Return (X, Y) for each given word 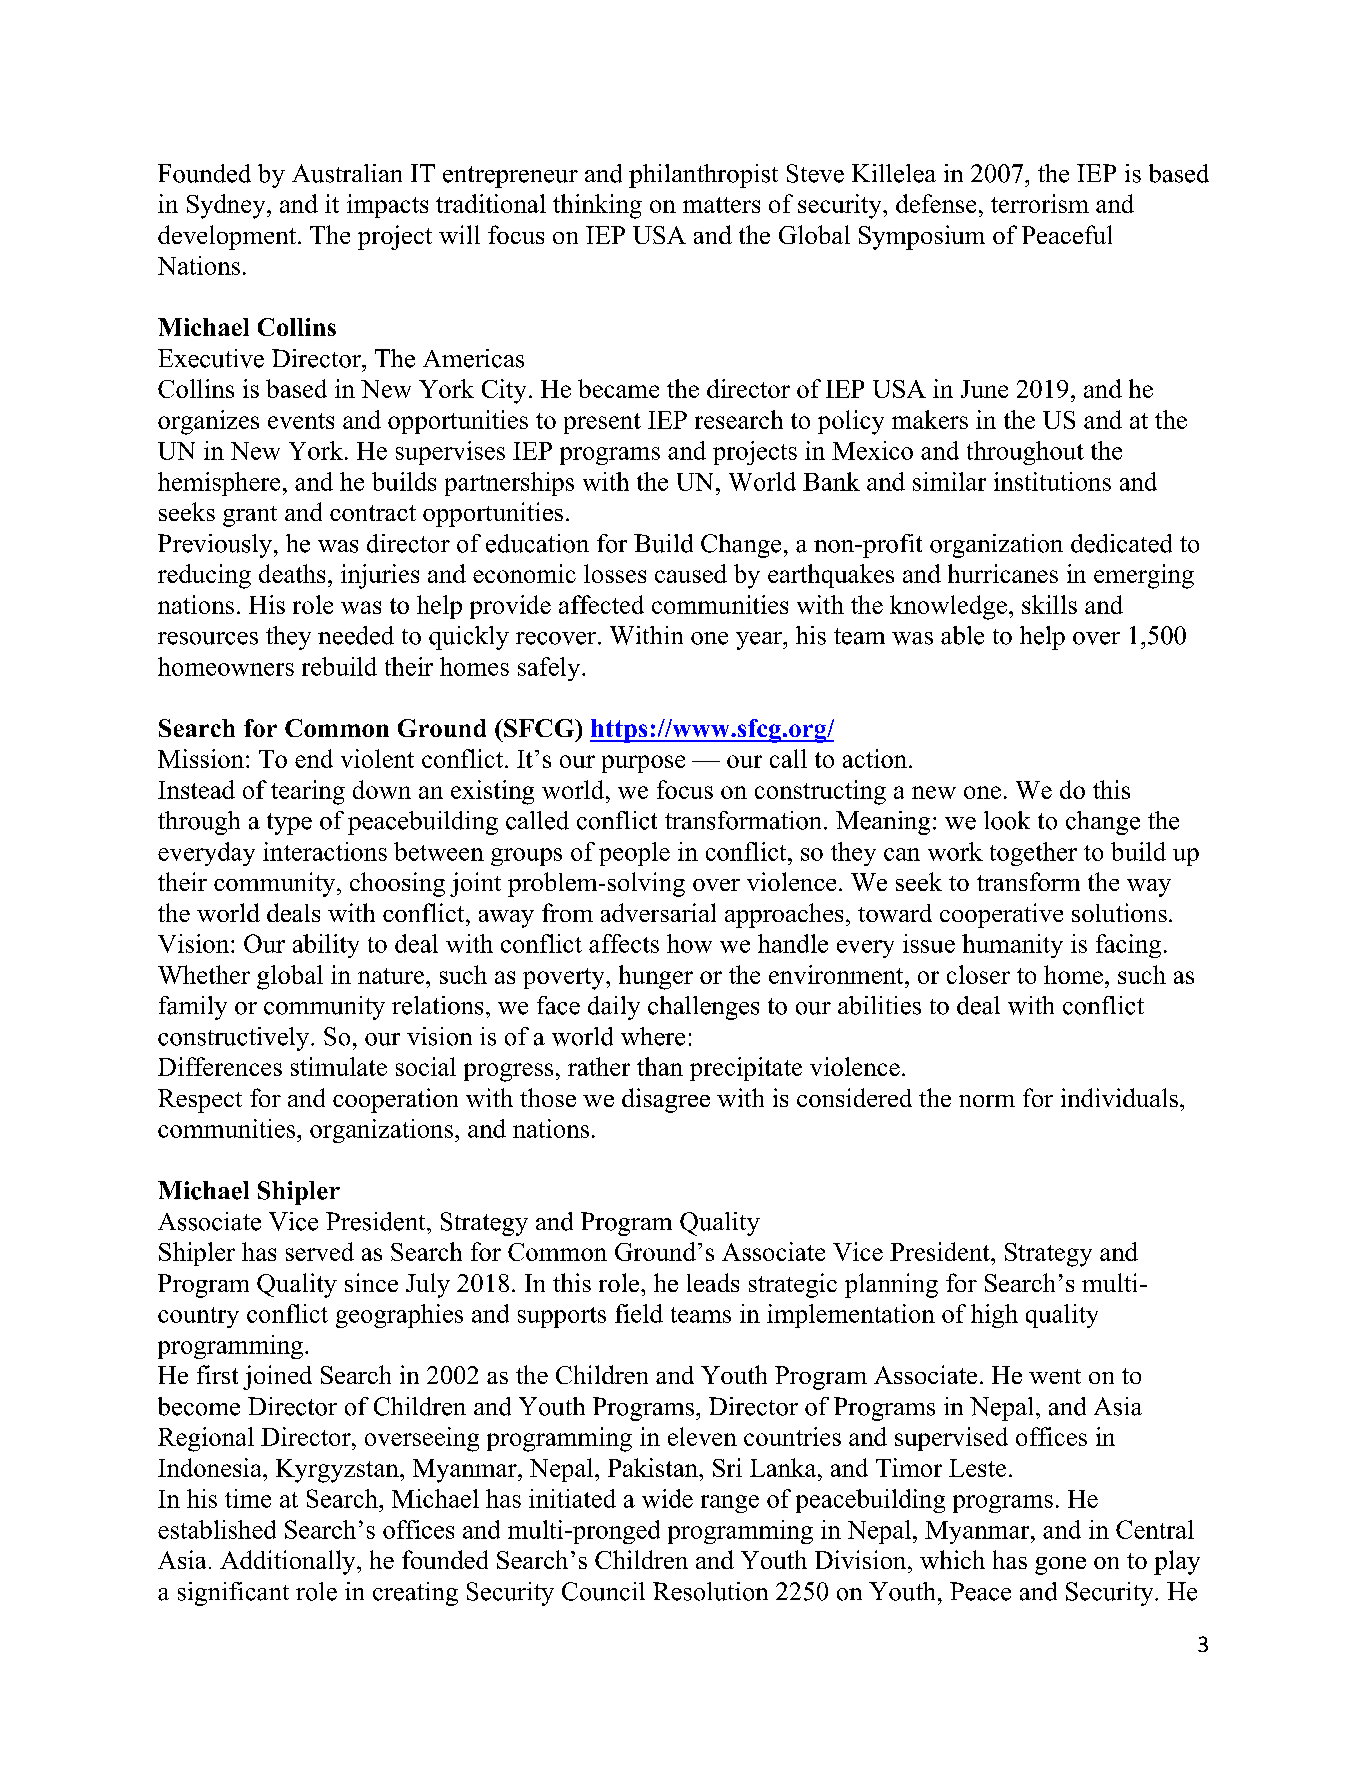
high (994, 1316)
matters (721, 205)
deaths (292, 573)
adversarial (658, 912)
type (289, 824)
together (1033, 854)
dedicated (1121, 543)
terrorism (1040, 203)
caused (691, 573)
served (320, 1251)
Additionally (289, 1562)
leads (713, 1282)
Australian (347, 173)
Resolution (710, 1591)
